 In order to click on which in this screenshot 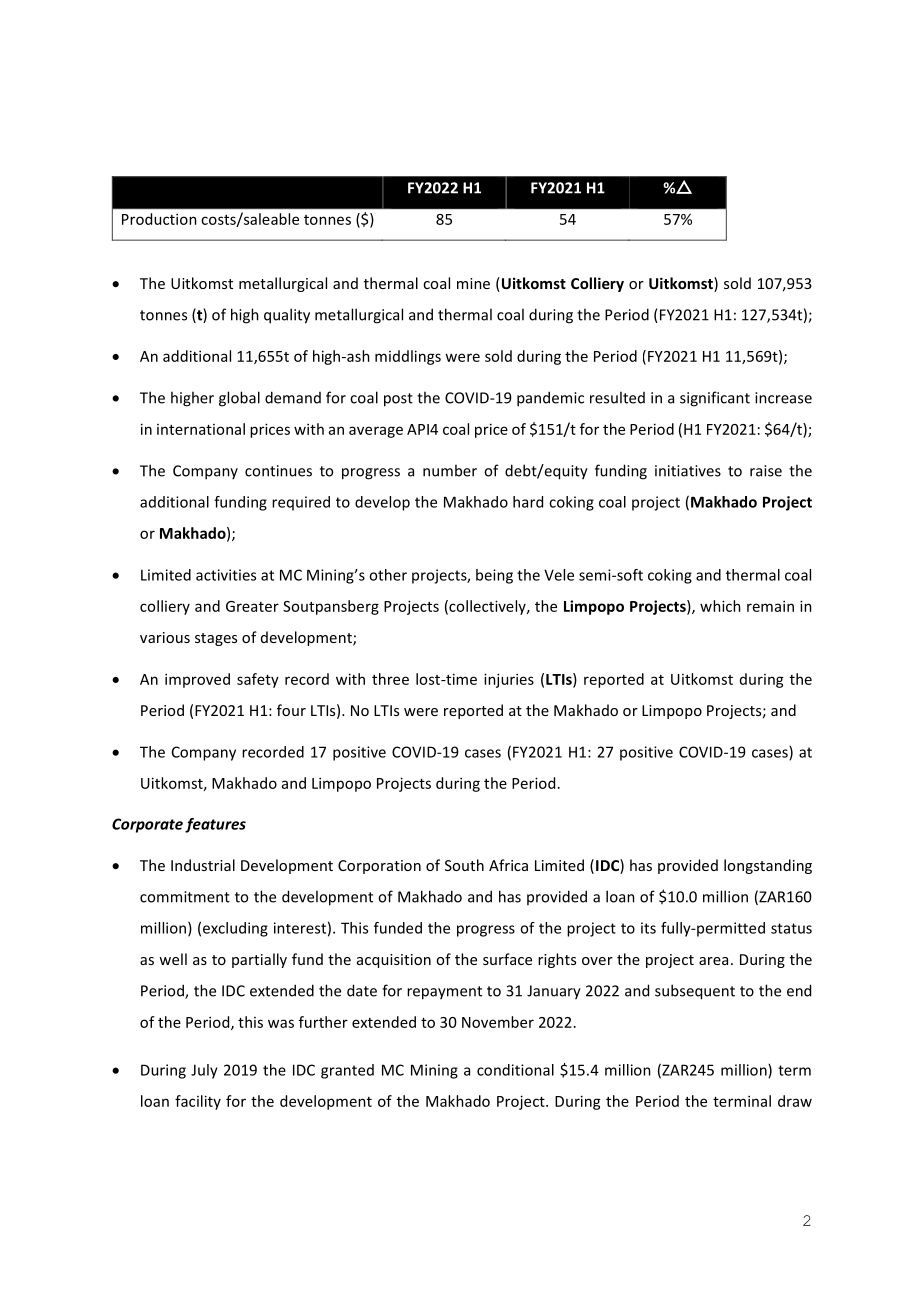, I will do `click(720, 606)`.
